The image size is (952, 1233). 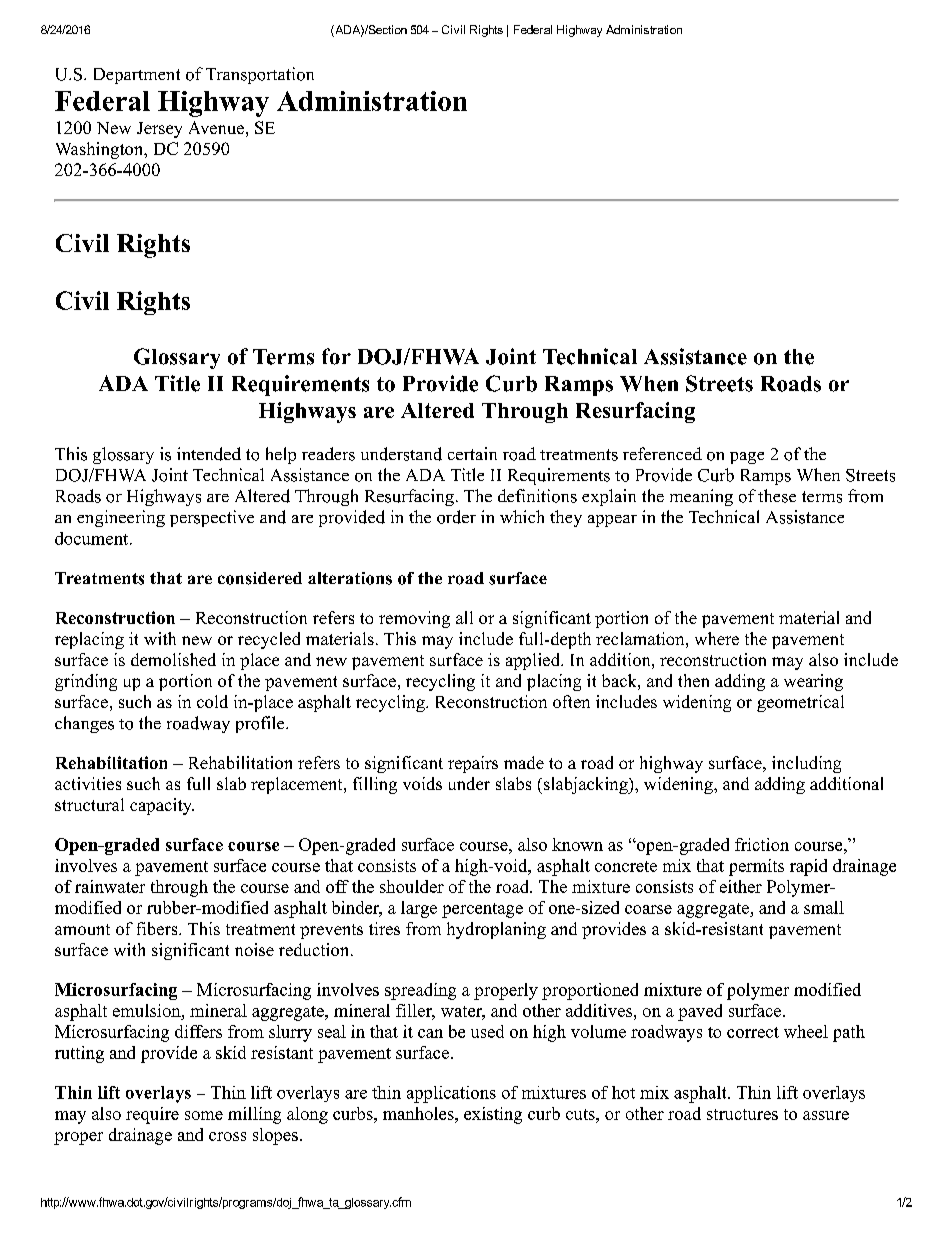 What do you see at coordinates (662, 453) in the page?
I see `referenced` at bounding box center [662, 453].
